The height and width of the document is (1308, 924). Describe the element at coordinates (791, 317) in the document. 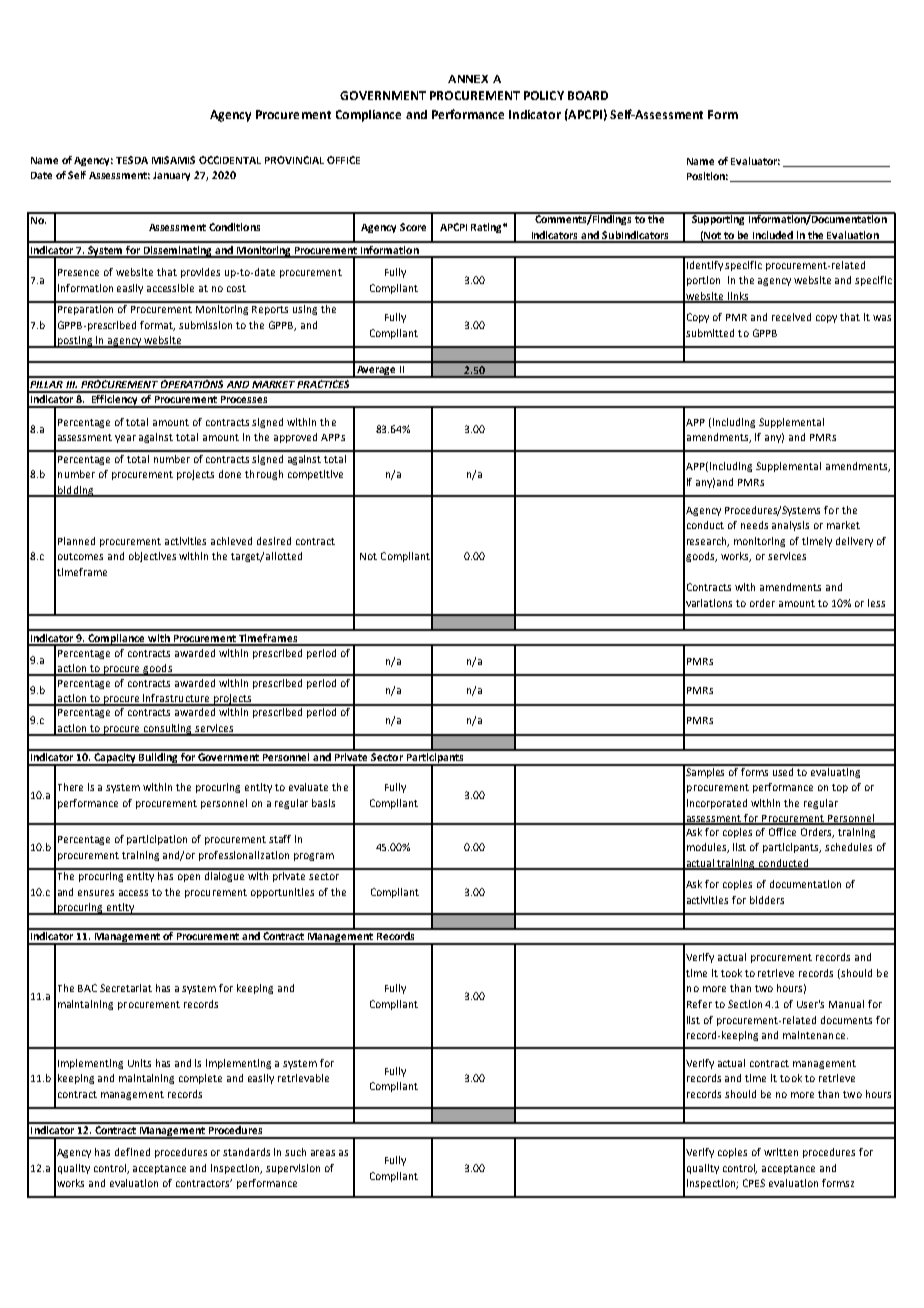

I see `received` at that location.
